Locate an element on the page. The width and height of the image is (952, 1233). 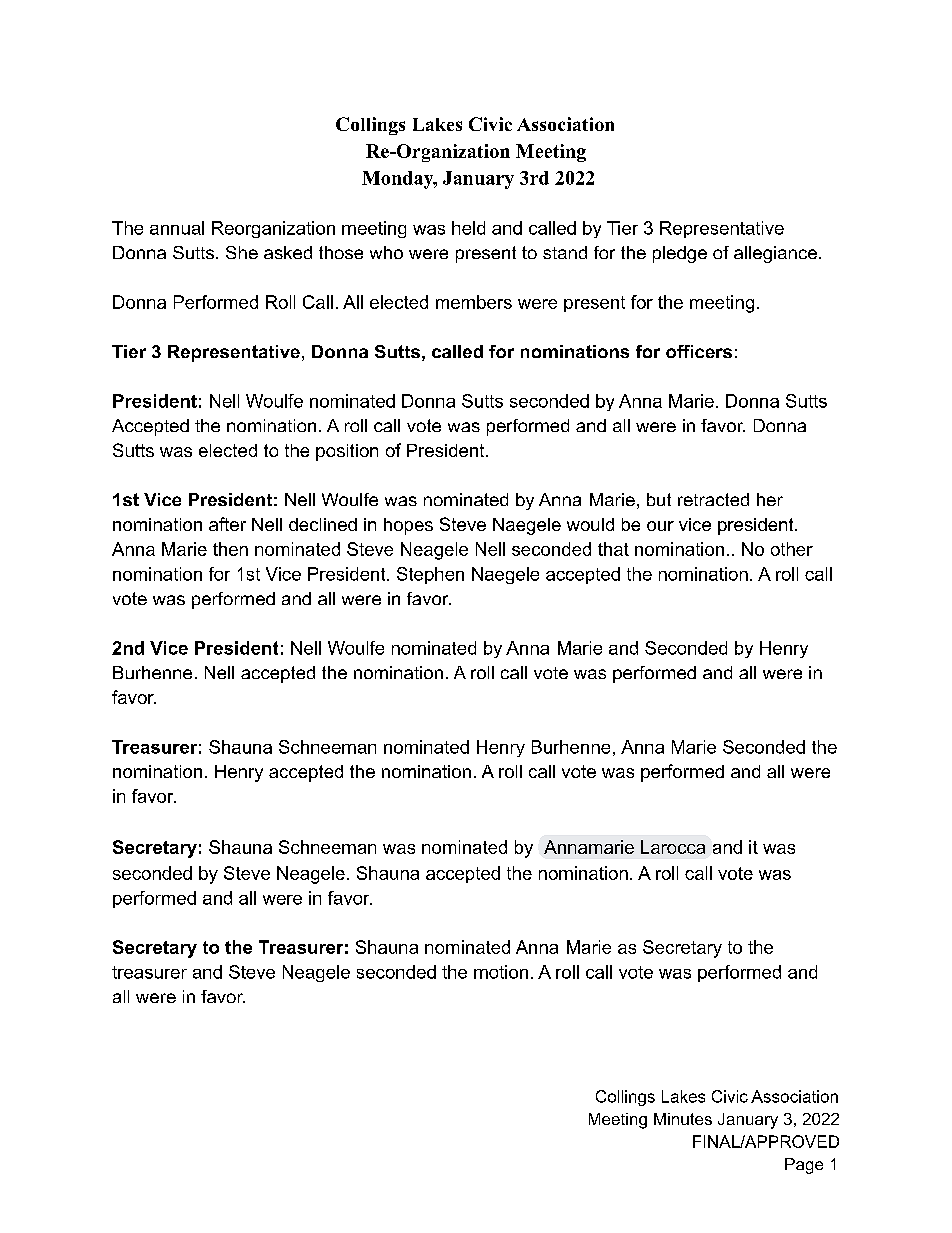
Stephen is located at coordinates (430, 575).
